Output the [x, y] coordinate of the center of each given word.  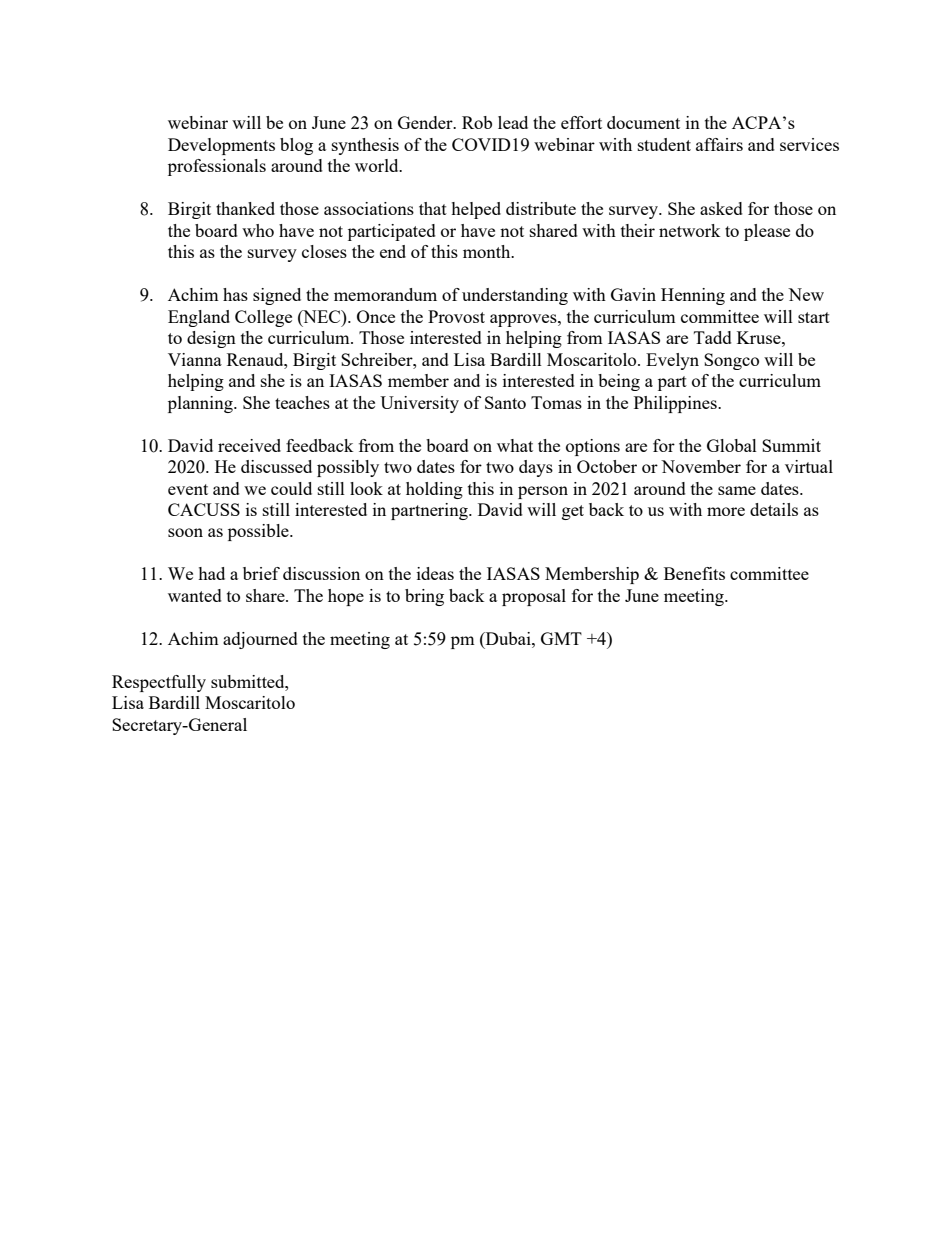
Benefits [694, 573]
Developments [221, 146]
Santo [505, 402]
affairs [719, 144]
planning [201, 404]
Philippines [676, 404]
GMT [561, 638]
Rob [477, 122]
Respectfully [159, 683]
